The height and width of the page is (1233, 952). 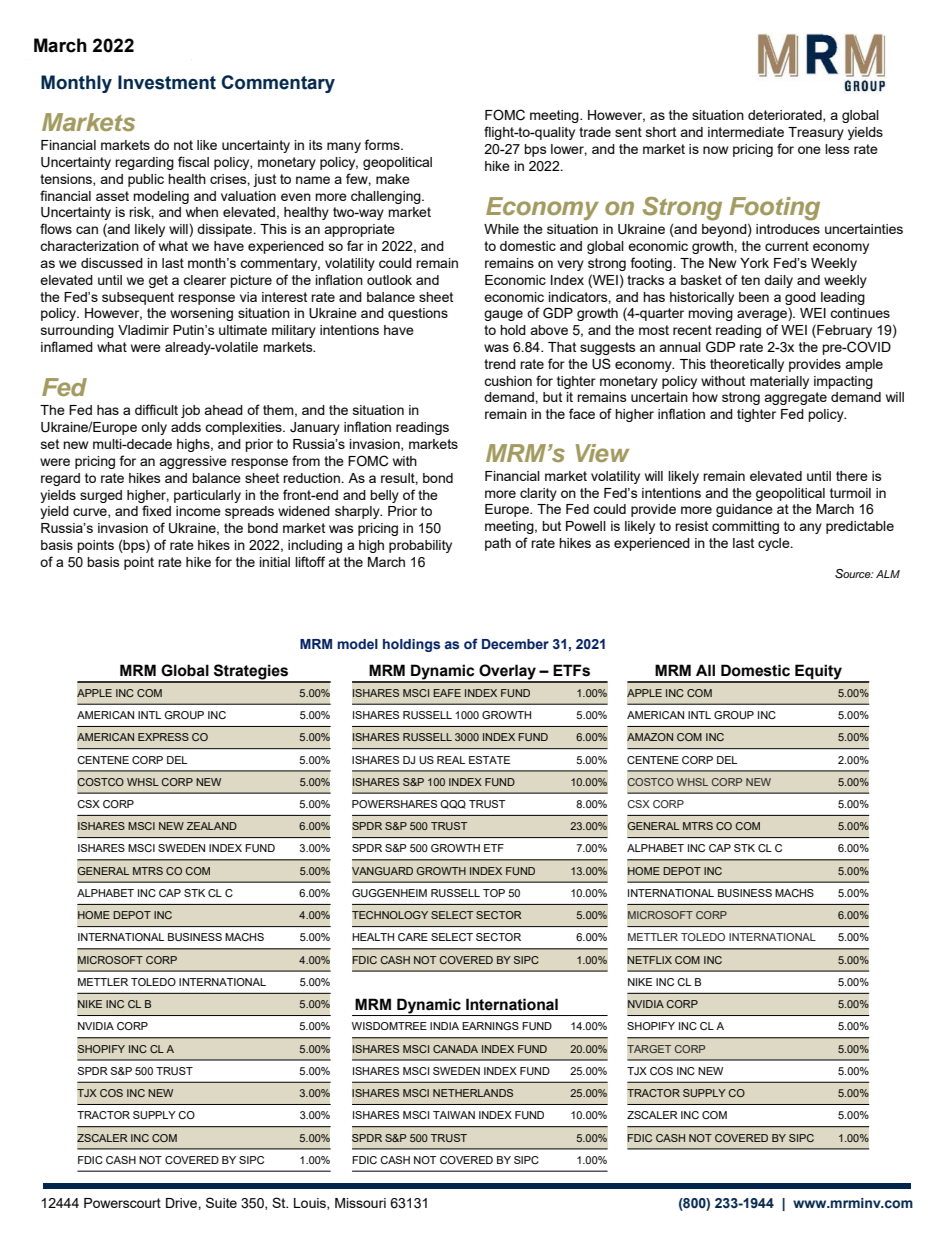 What do you see at coordinates (167, 82) in the page?
I see `Investment` at bounding box center [167, 82].
